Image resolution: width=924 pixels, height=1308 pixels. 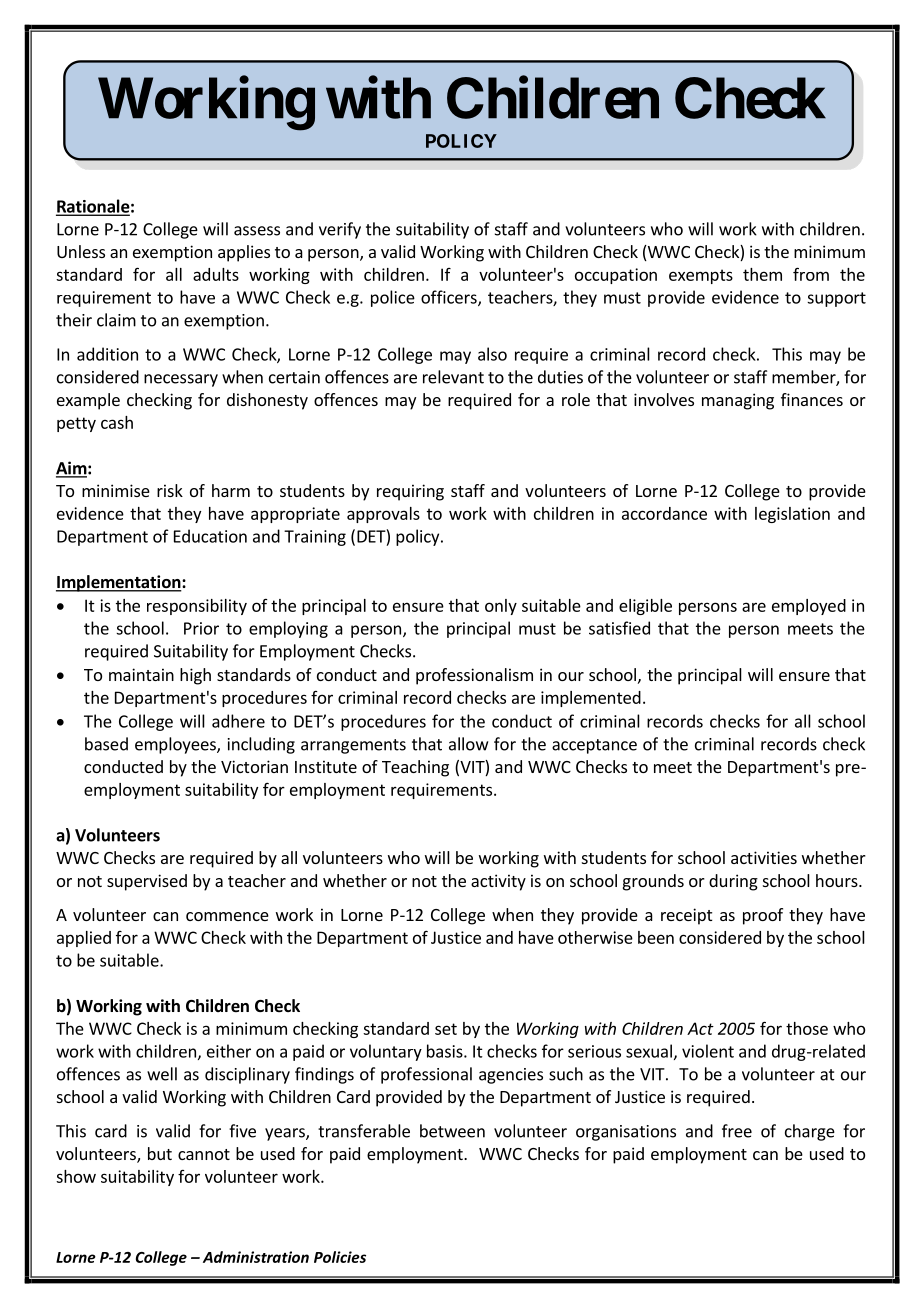 I want to click on acceptance, so click(x=594, y=746).
